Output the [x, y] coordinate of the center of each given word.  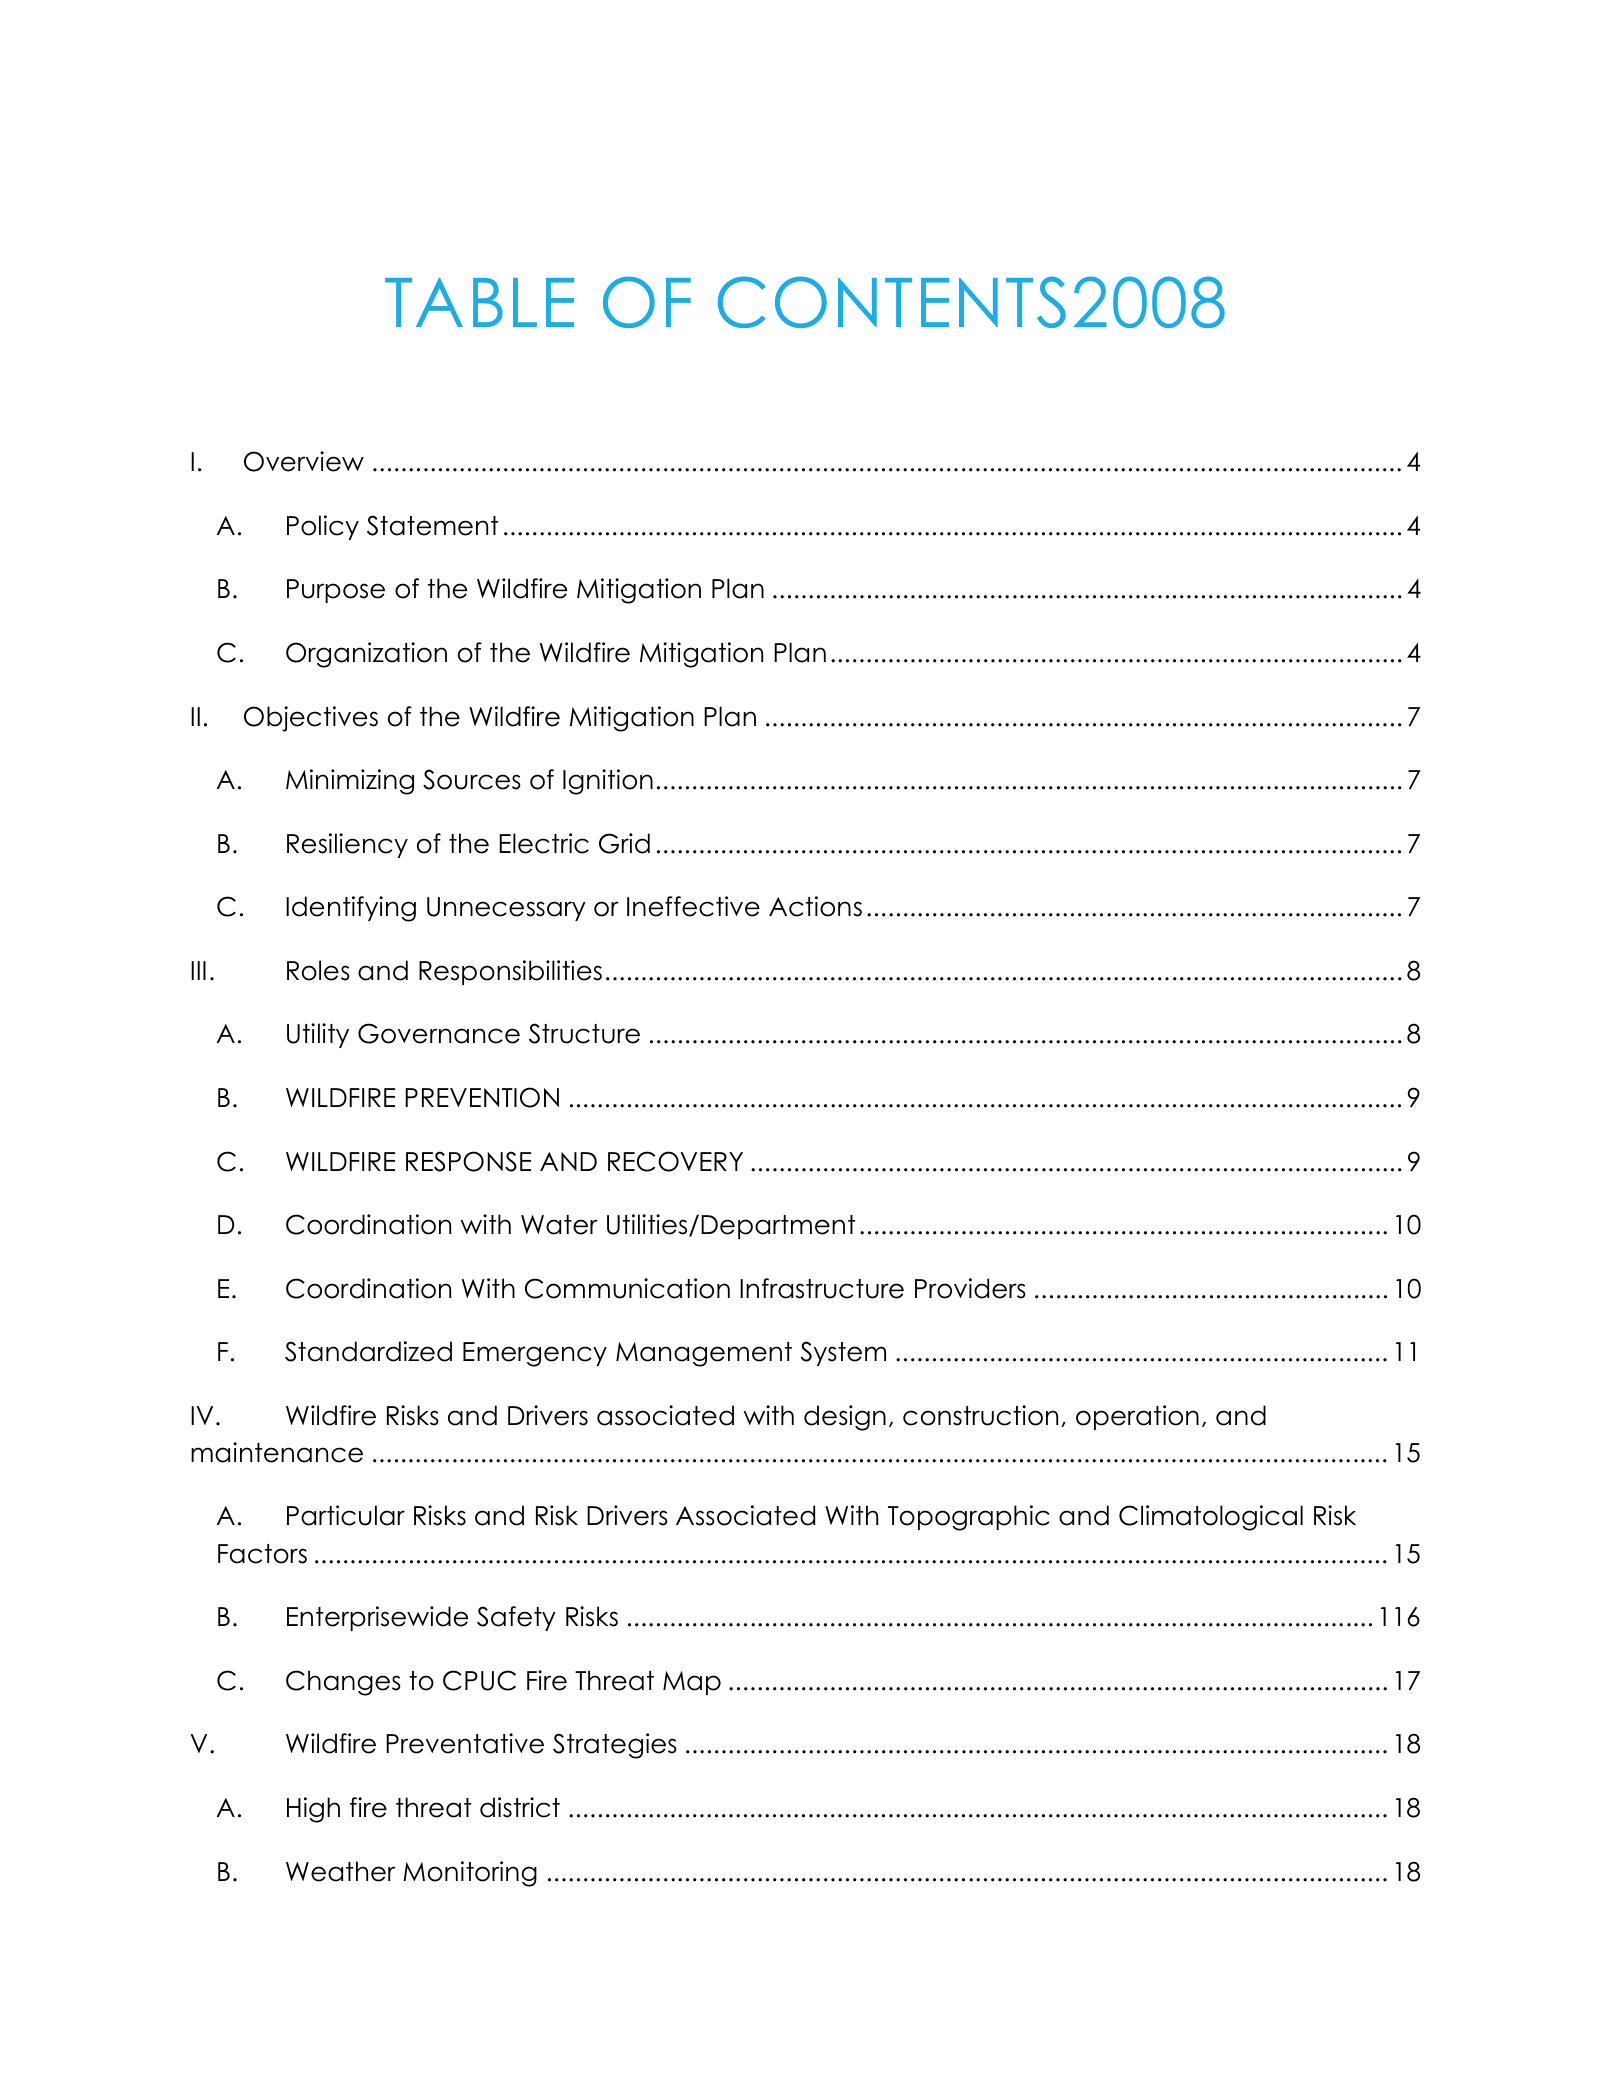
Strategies [615, 1746]
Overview [304, 461]
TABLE [479, 302]
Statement [432, 525]
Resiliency [347, 845]
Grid [624, 843]
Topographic [969, 1518]
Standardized [368, 1351]
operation [1137, 1417]
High [313, 1810]
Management [704, 1354]
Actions [815, 906]
